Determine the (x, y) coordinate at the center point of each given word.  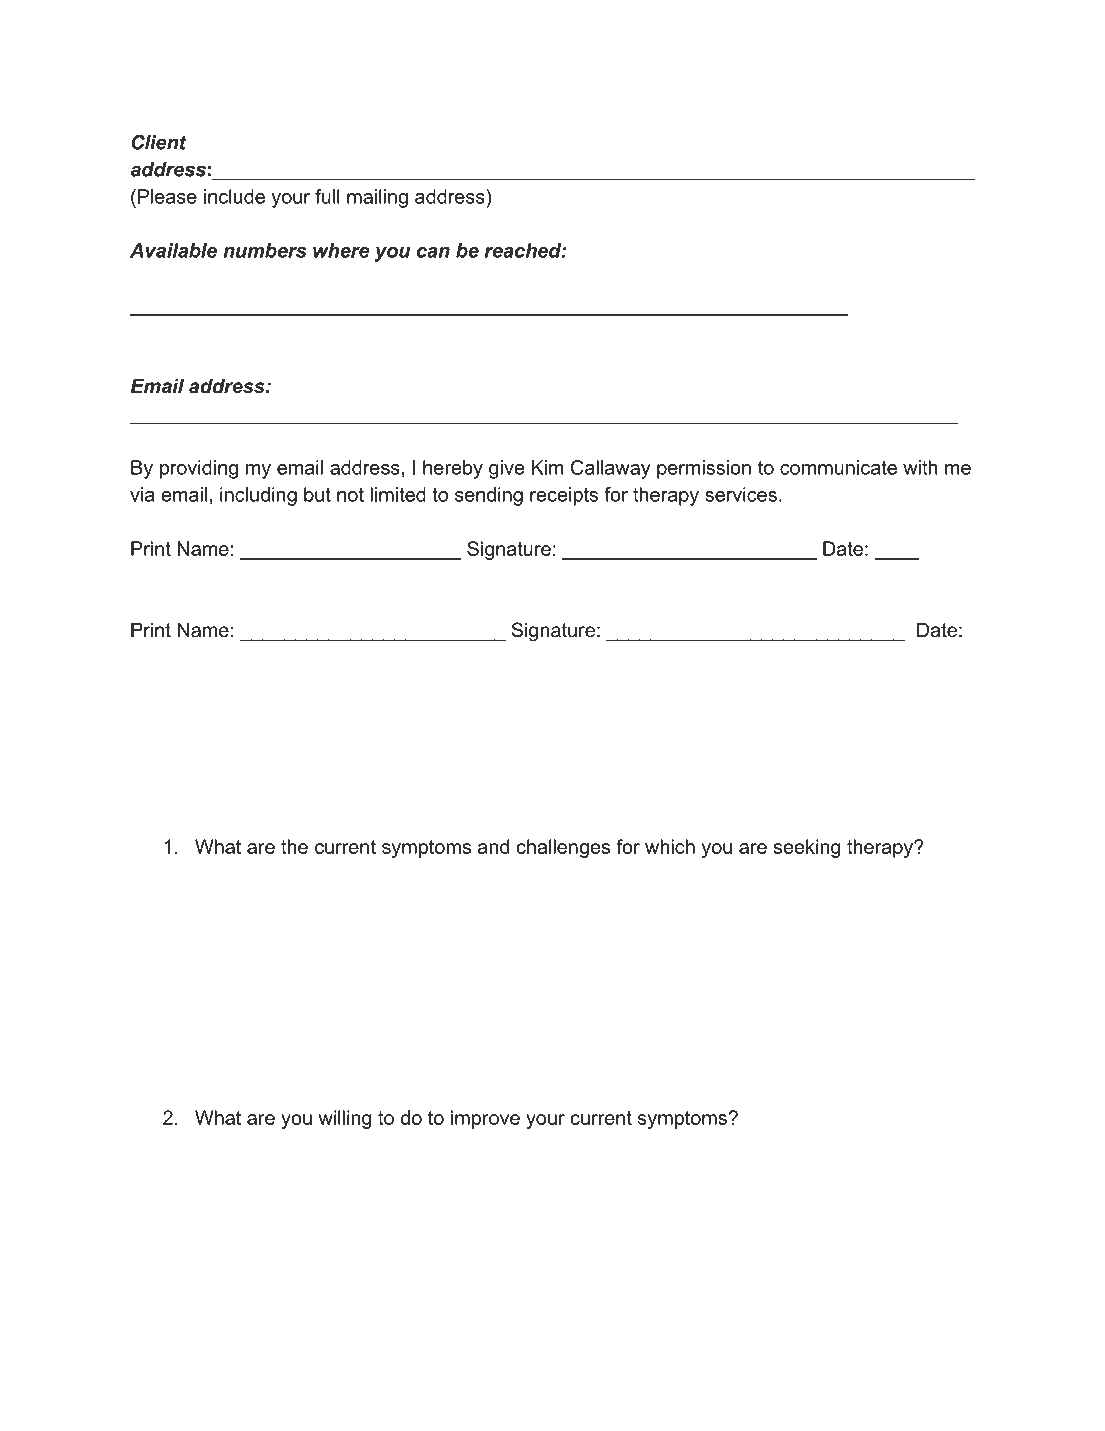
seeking (807, 848)
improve (485, 1119)
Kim (548, 467)
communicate (838, 467)
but (317, 494)
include (234, 196)
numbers (265, 250)
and (493, 846)
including (258, 496)
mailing (377, 198)
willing (345, 1119)
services (741, 494)
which (670, 846)
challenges (563, 848)
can (433, 252)
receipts (564, 496)
